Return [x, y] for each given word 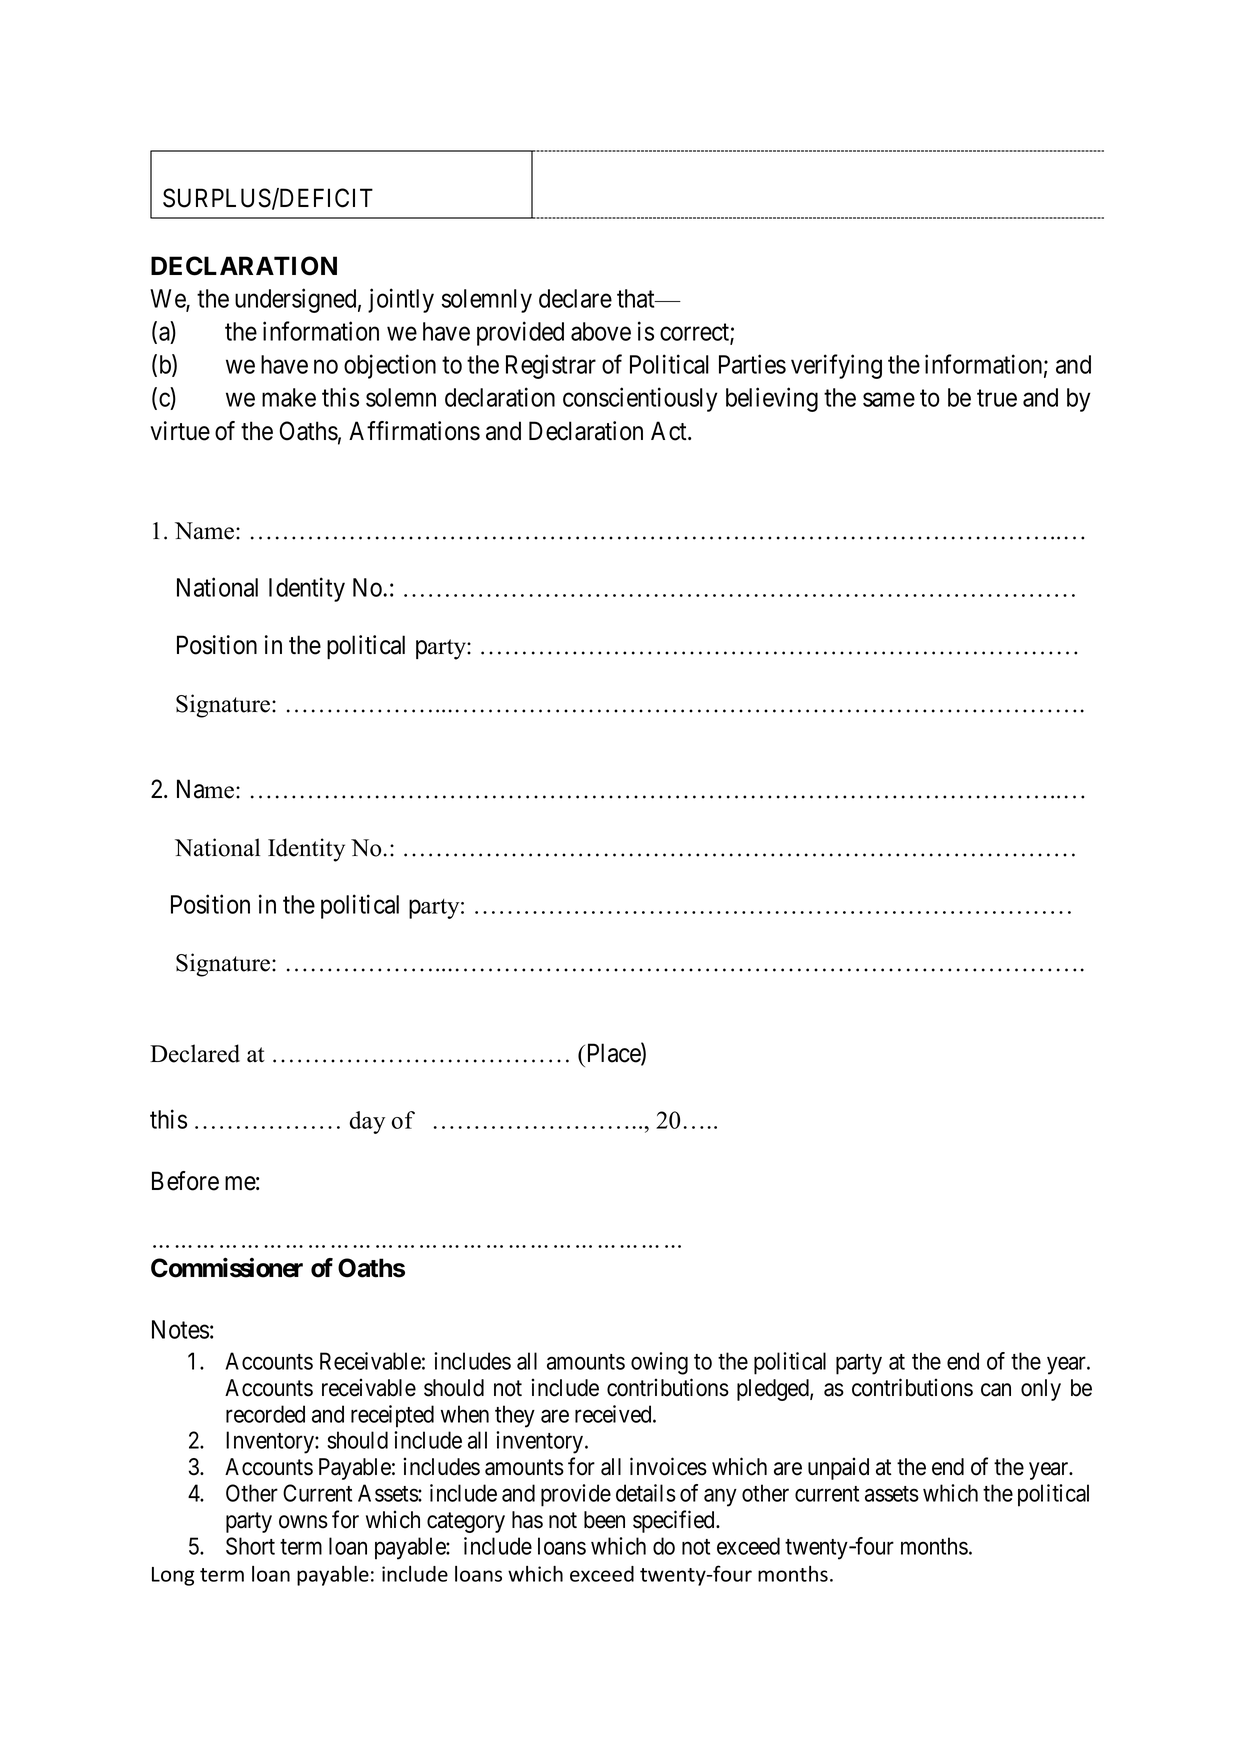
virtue [180, 431]
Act [670, 431]
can [996, 1390]
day [367, 1122]
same [889, 400]
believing [772, 399]
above [601, 331]
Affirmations [414, 431]
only [1041, 1390]
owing [659, 1363]
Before [185, 1181]
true [997, 398]
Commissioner [227, 1267]
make [289, 397]
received [614, 1414]
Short [250, 1546]
